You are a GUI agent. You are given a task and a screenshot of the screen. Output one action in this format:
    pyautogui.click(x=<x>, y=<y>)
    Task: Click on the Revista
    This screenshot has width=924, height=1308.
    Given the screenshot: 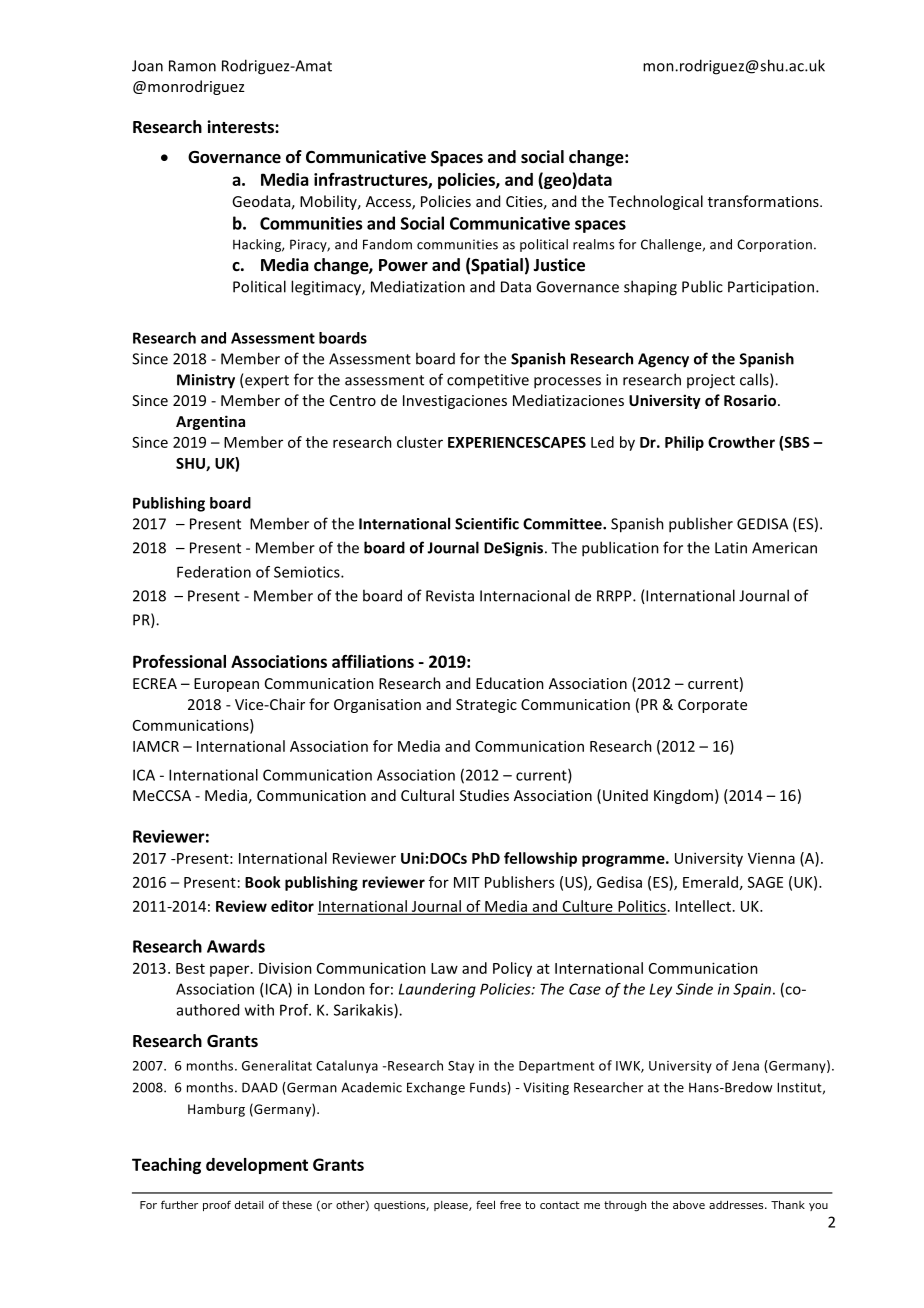 What is the action you would take?
    pyautogui.click(x=450, y=596)
